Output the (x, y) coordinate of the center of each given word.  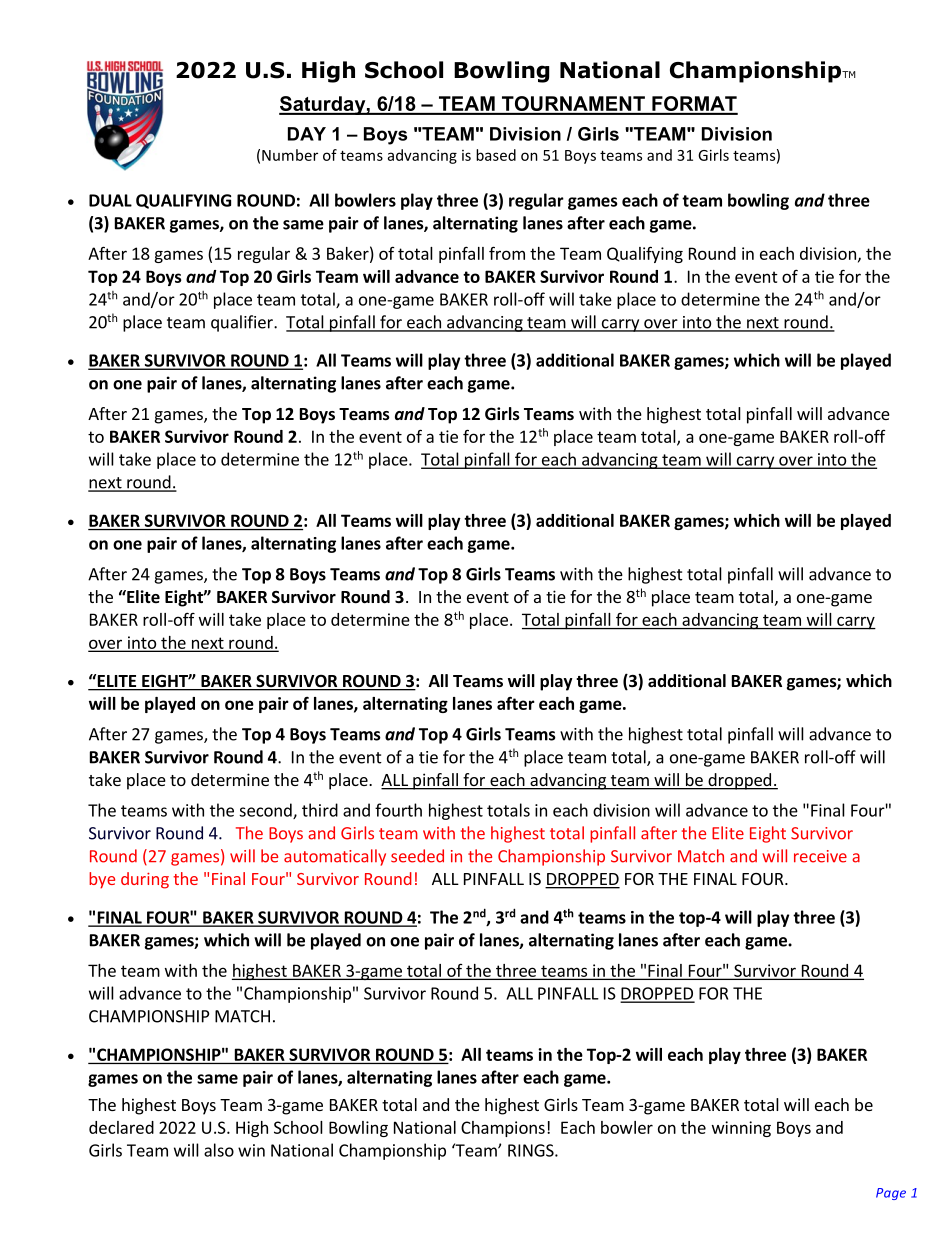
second (266, 811)
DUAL (110, 200)
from (507, 253)
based (496, 155)
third (320, 810)
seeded (417, 856)
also (219, 1150)
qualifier (243, 323)
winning (741, 1129)
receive (820, 856)
